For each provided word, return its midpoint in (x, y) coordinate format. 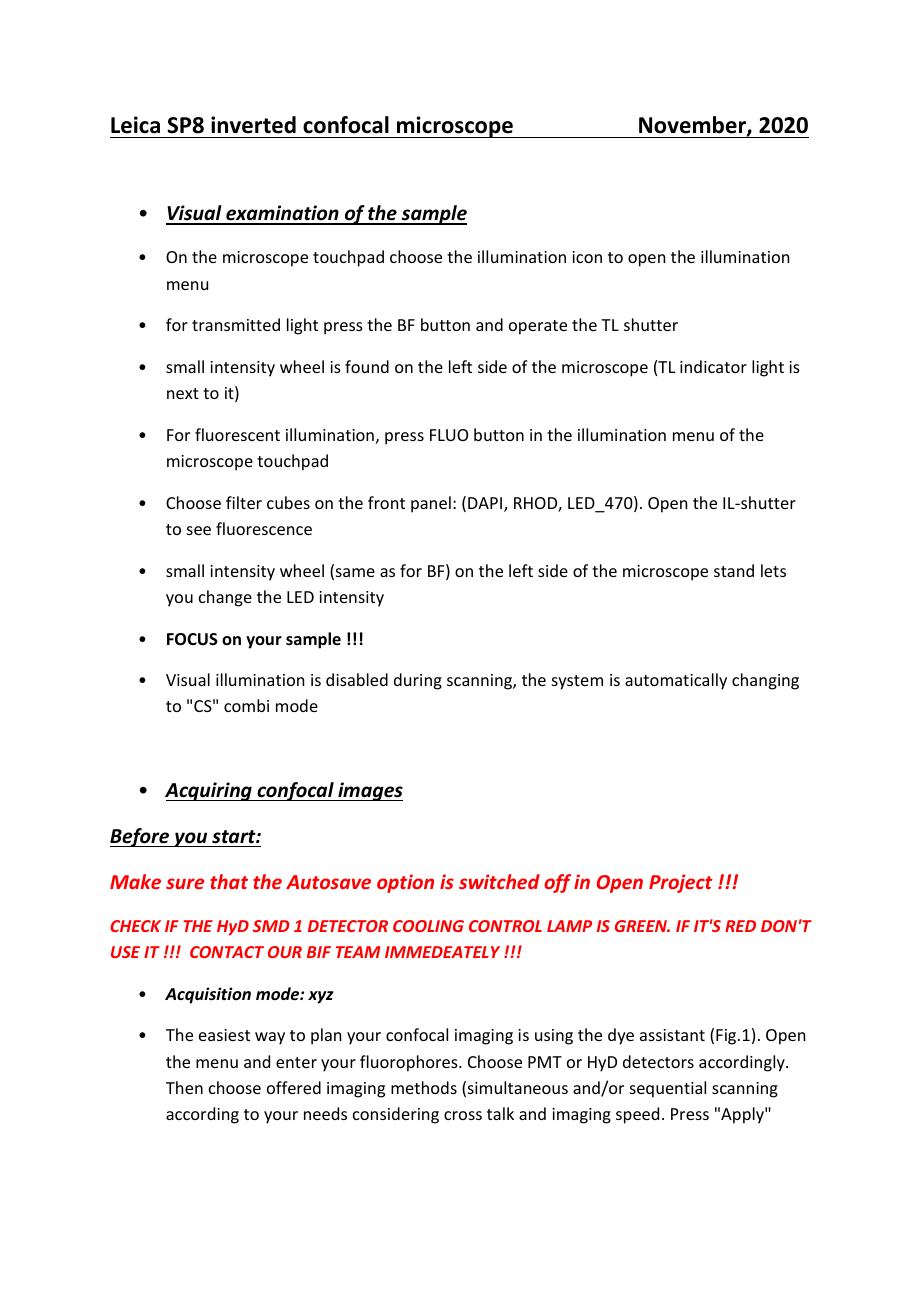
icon (587, 257)
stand (734, 570)
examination (282, 214)
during (418, 681)
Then (184, 1087)
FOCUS (192, 639)
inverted (253, 125)
